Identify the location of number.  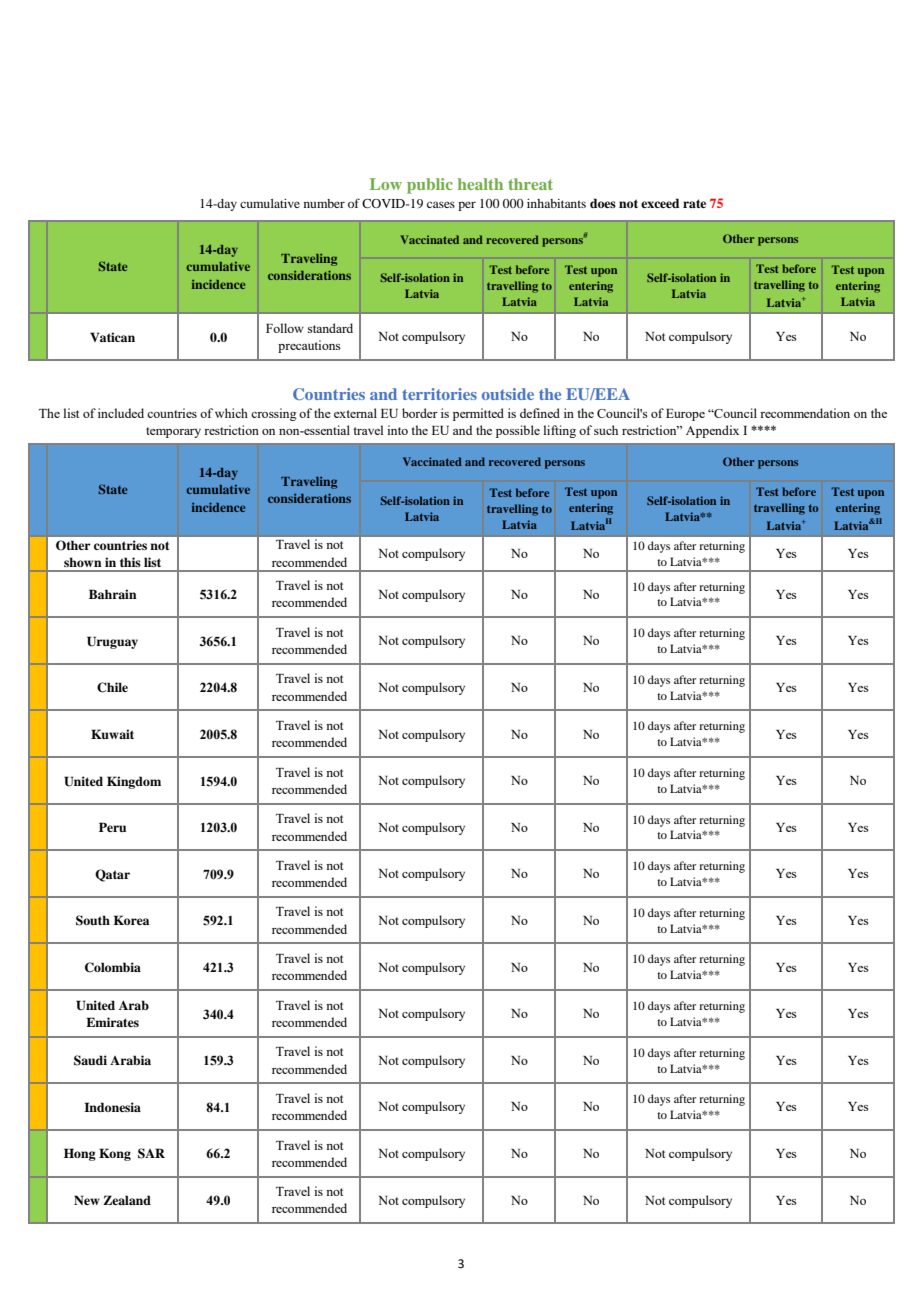
(324, 203).
